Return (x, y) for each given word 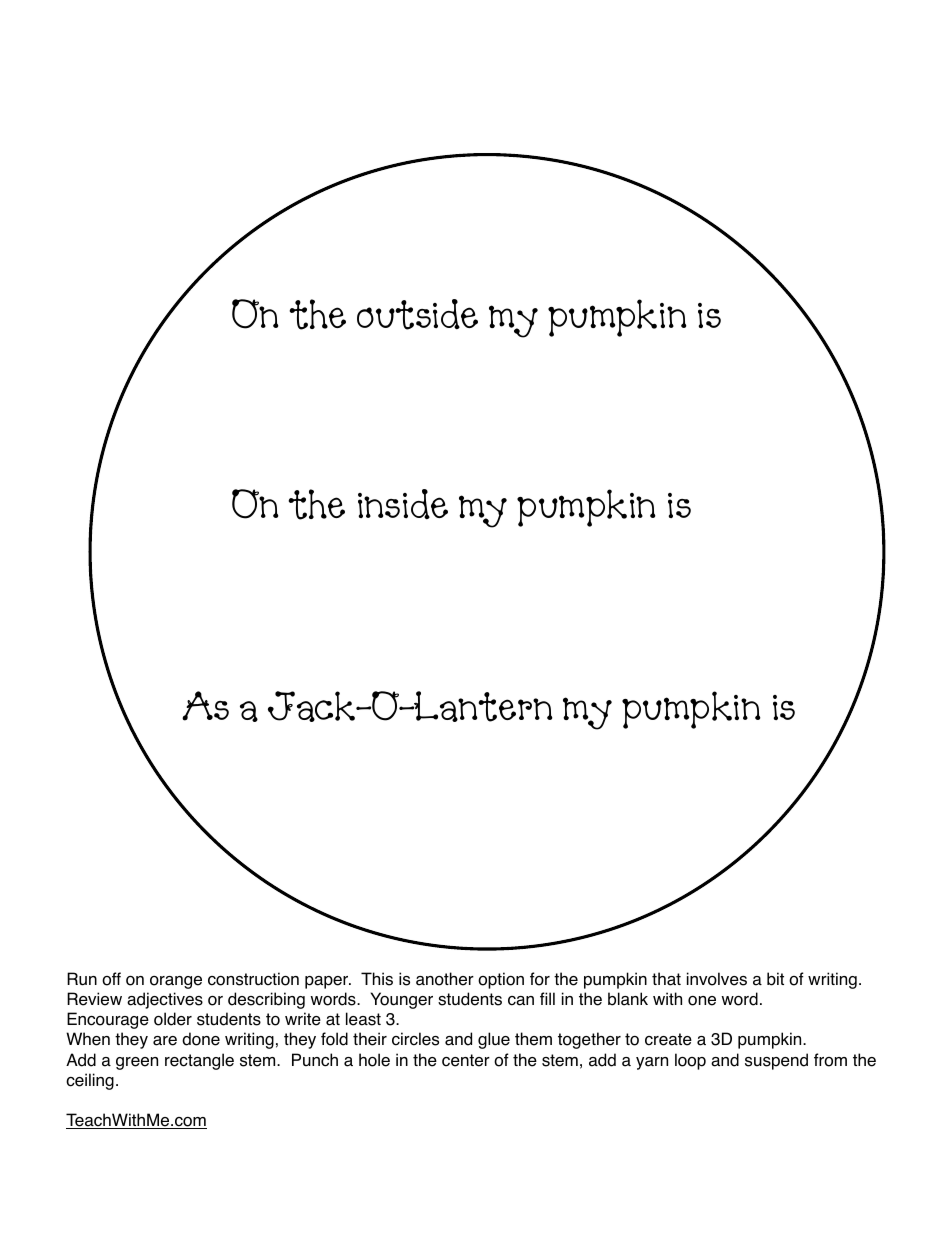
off (111, 979)
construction (253, 979)
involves (717, 979)
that (666, 979)
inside (403, 504)
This (377, 979)
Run (82, 979)
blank (628, 999)
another (445, 979)
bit (775, 979)
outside (417, 314)
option (501, 980)
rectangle (199, 1061)
